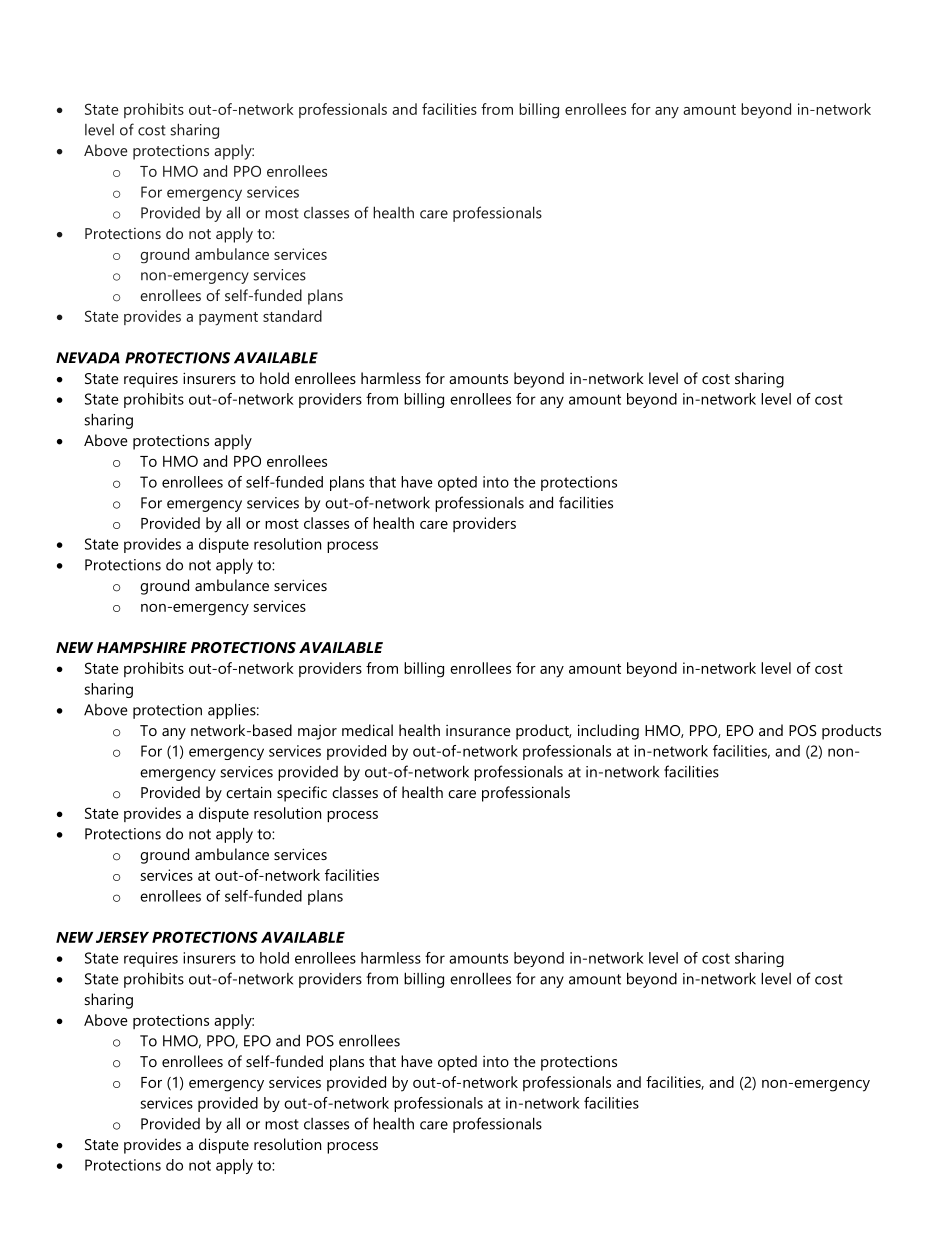 Image resolution: width=952 pixels, height=1233 pixels. I want to click on JERSEY, so click(122, 937).
